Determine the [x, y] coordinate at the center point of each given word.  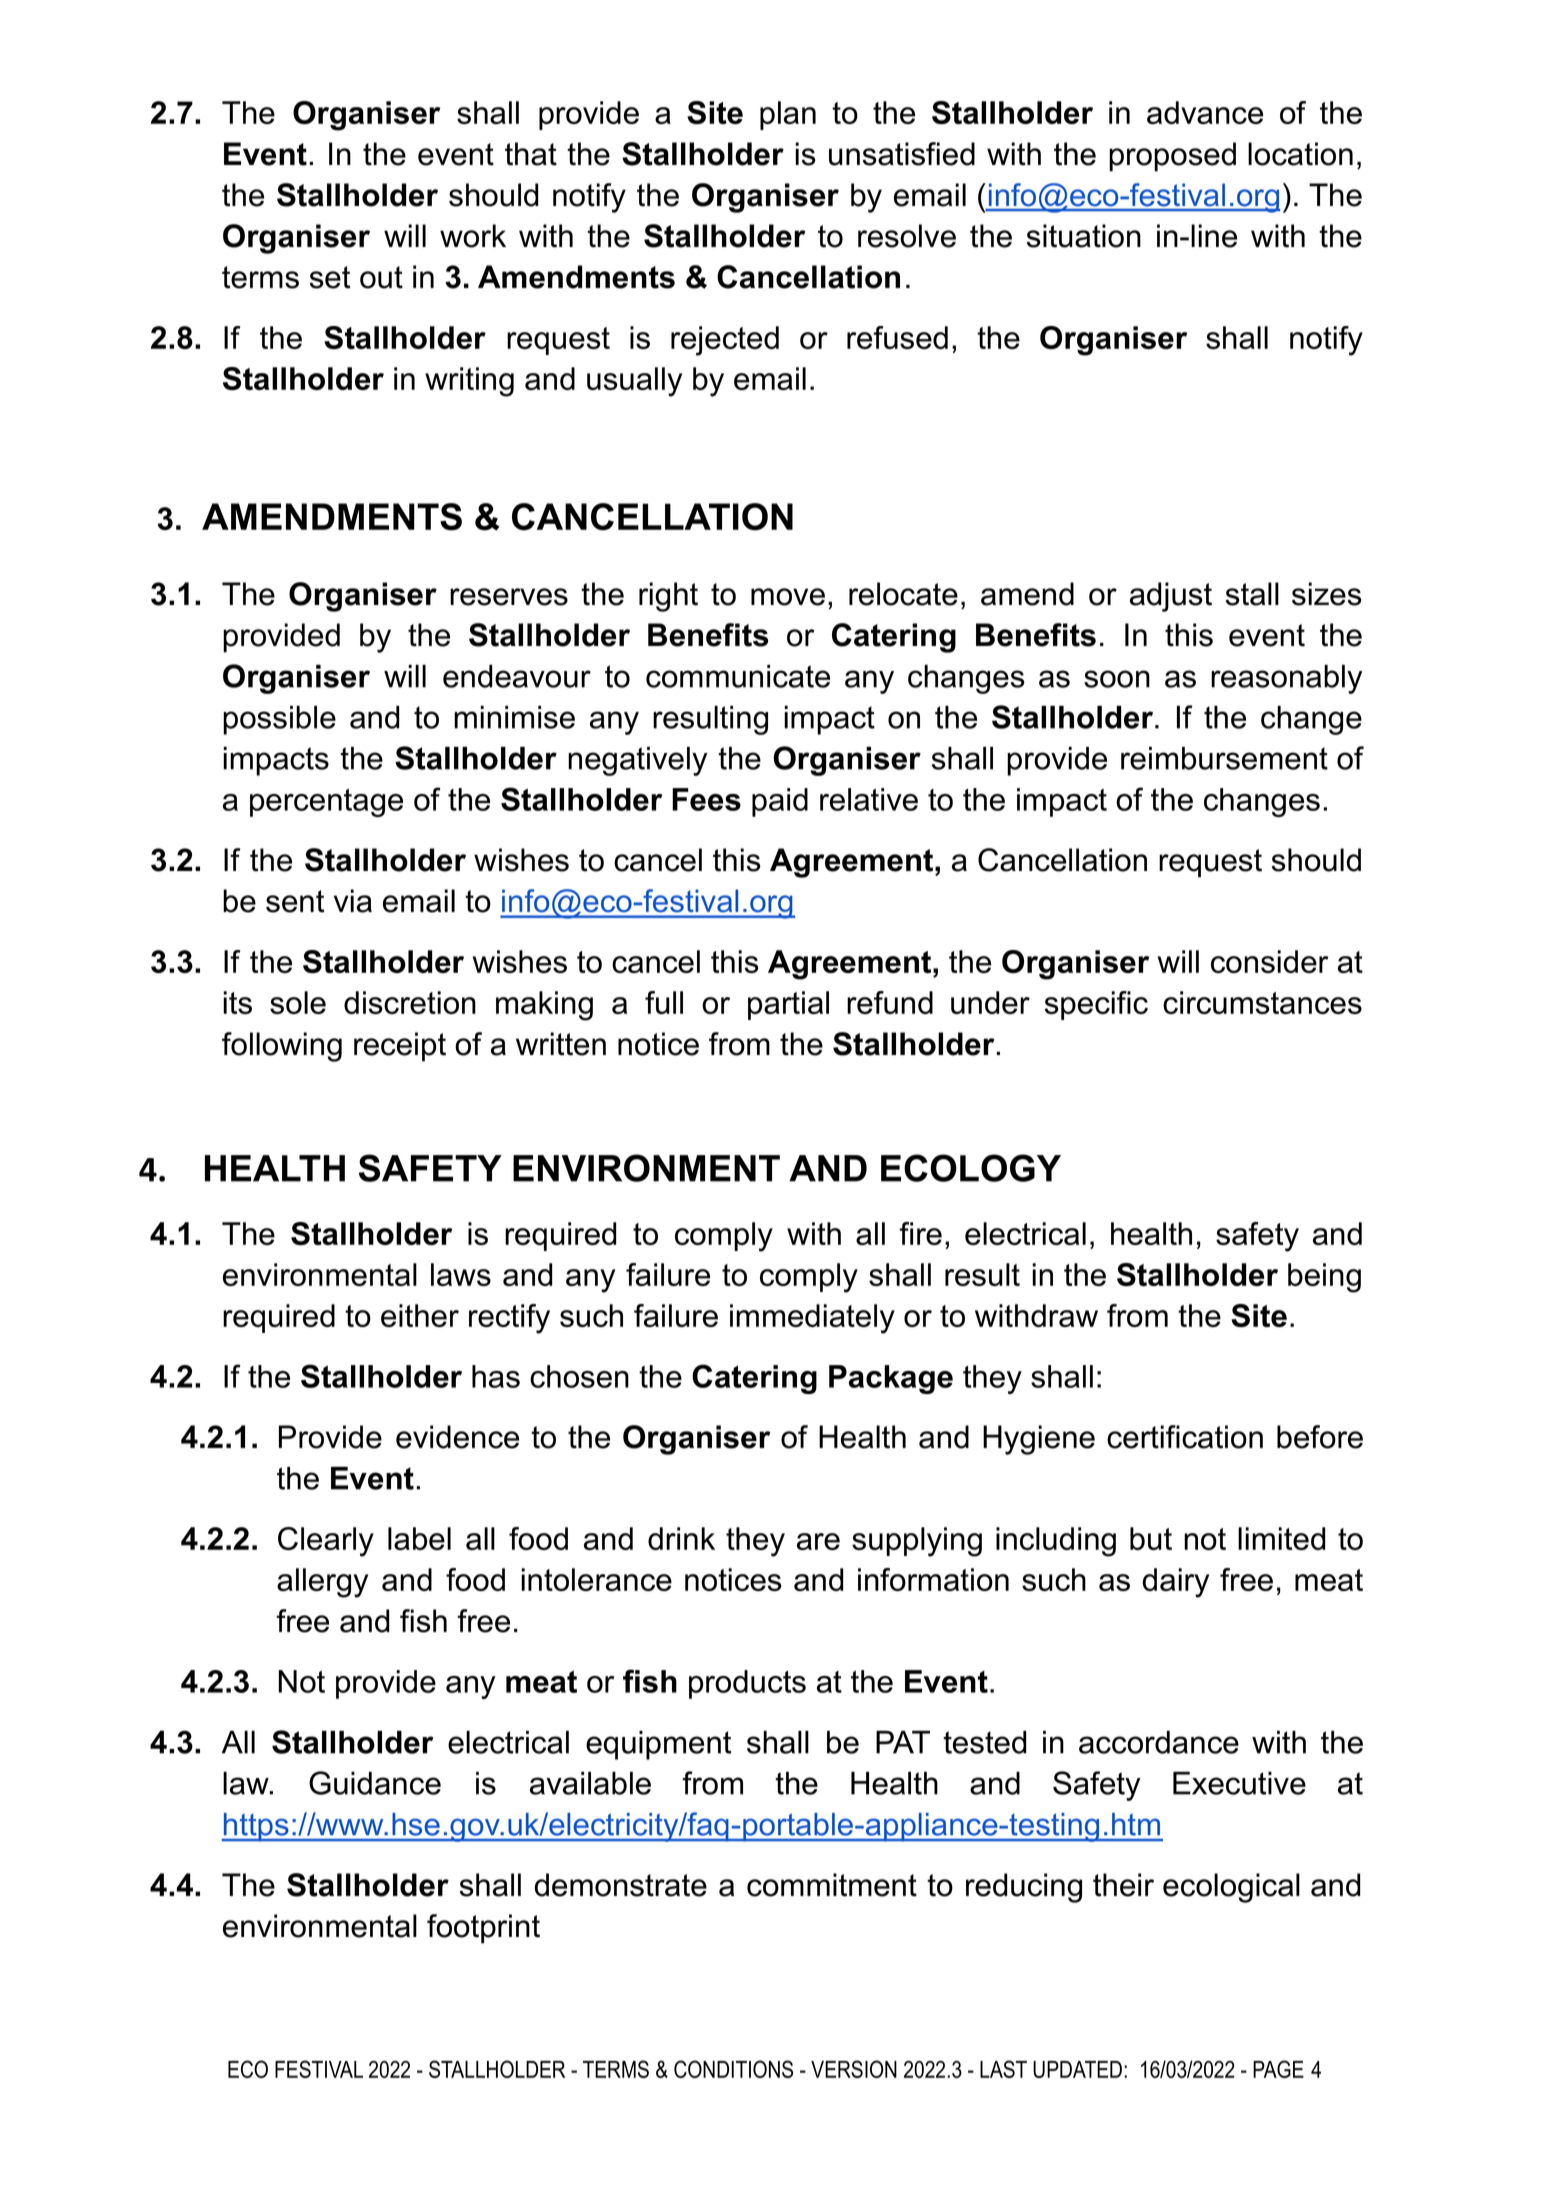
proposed [1172, 157]
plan [788, 115]
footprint [483, 1929]
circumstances [1262, 1002]
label [419, 1538]
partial [788, 1005]
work [473, 236]
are [818, 1541]
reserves [509, 597]
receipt [400, 1047]
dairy [1175, 1583]
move [788, 597]
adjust [1171, 597]
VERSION [854, 2069]
